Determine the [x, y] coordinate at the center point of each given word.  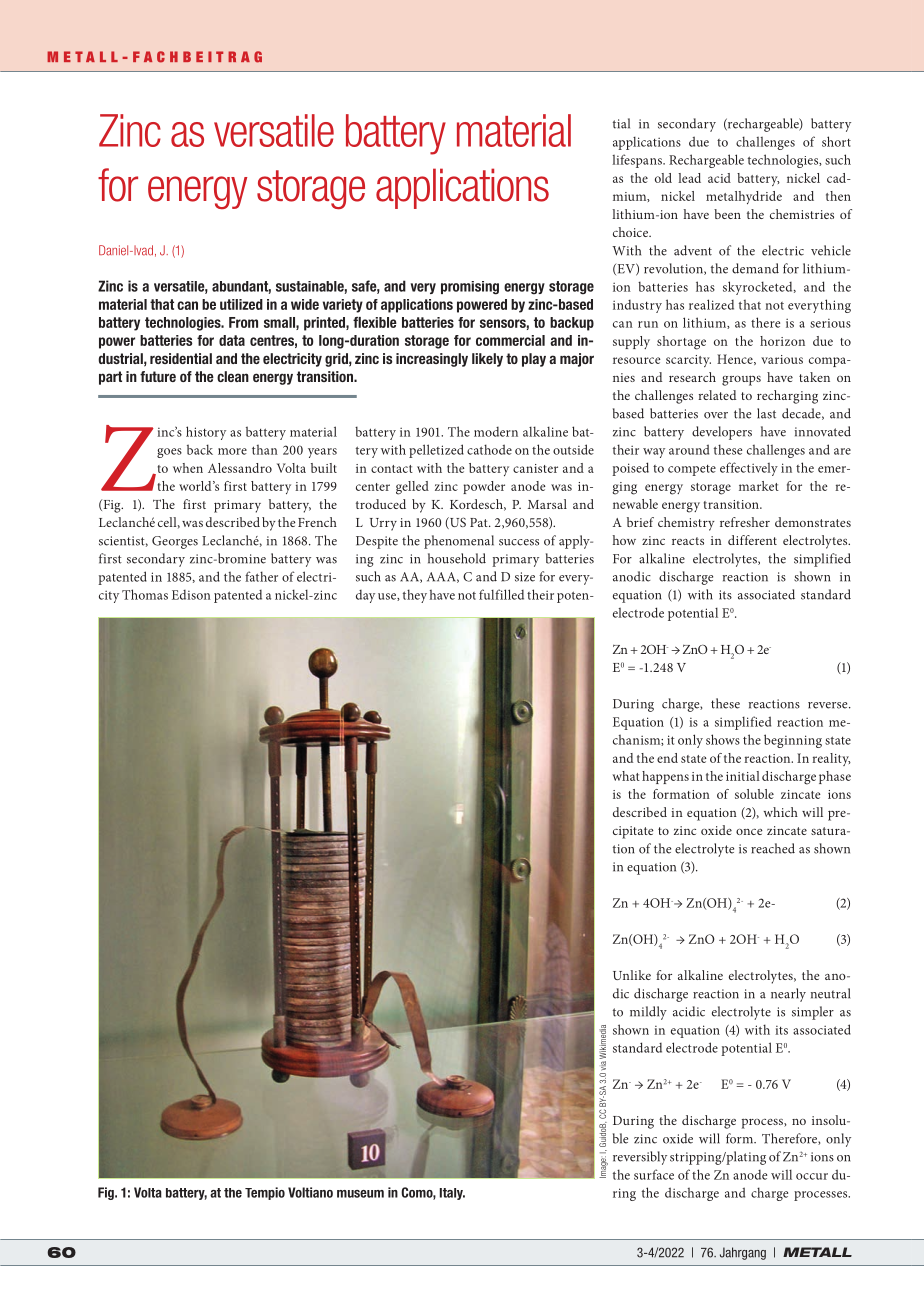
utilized [241, 304]
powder [484, 487]
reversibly [640, 1158]
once [749, 831]
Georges [175, 542]
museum [360, 1194]
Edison [191, 595]
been [727, 214]
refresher [745, 522]
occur [812, 1176]
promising [470, 288]
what [626, 776]
